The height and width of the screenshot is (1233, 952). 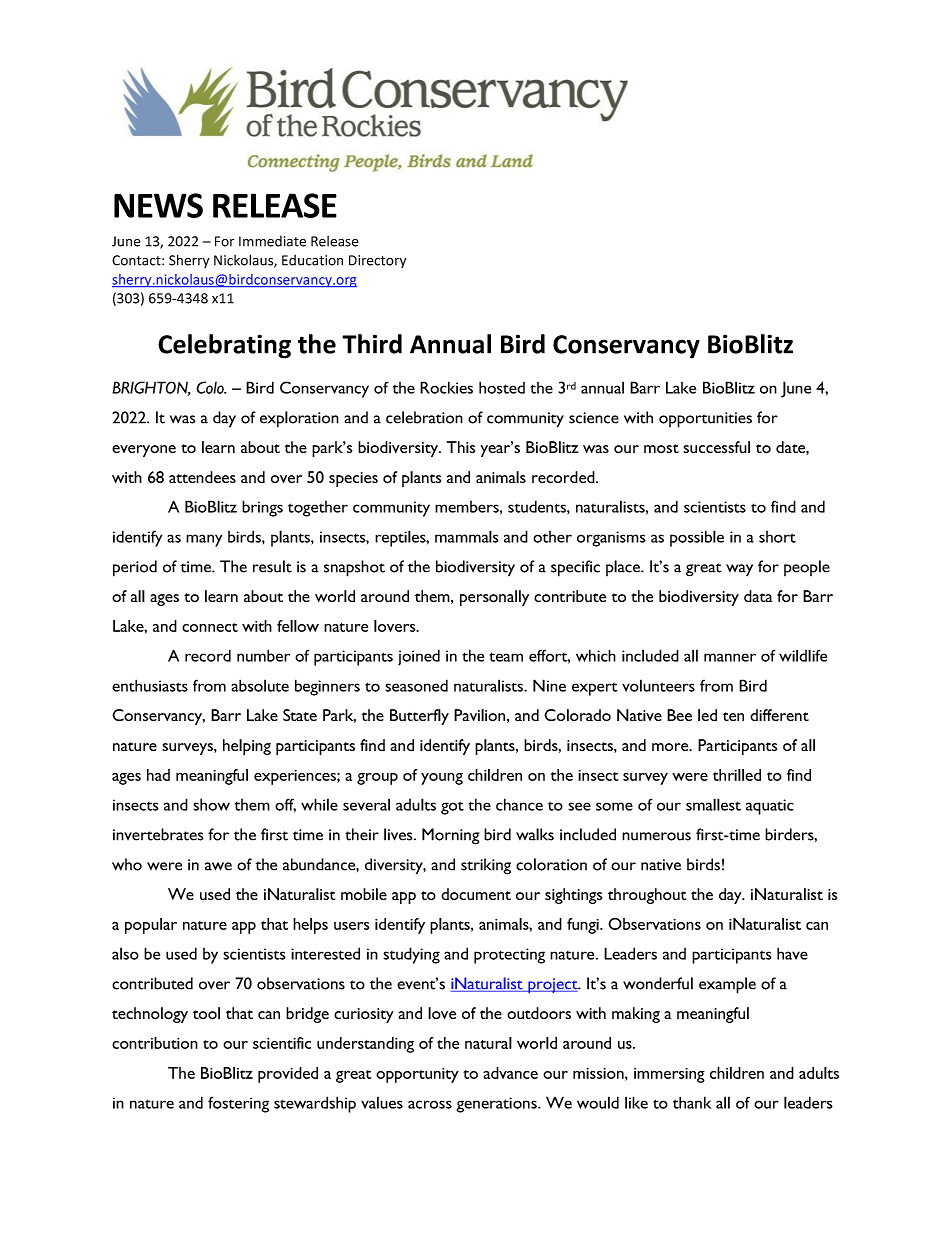 I want to click on attendees, so click(x=202, y=477).
